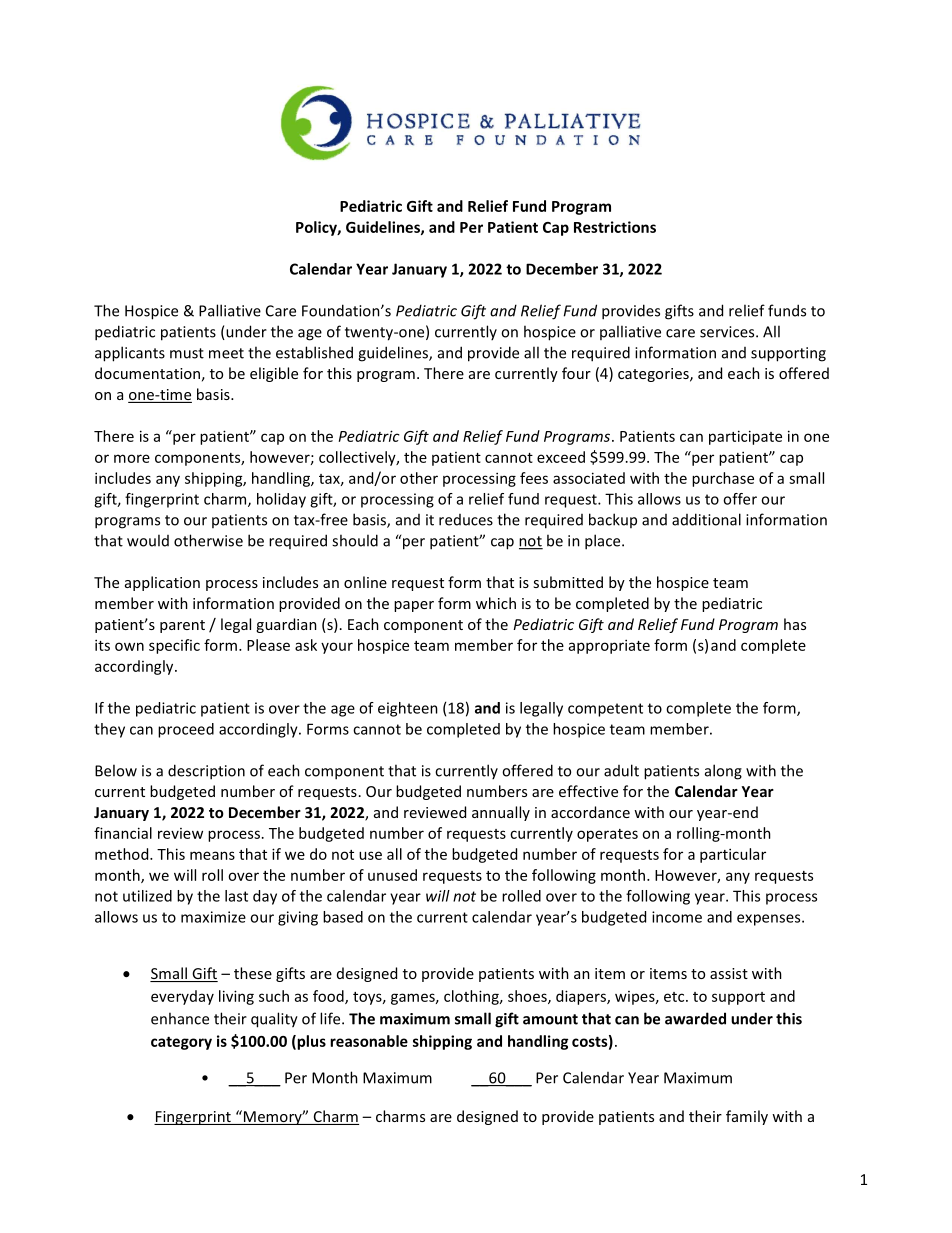  What do you see at coordinates (747, 1117) in the screenshot?
I see `family` at bounding box center [747, 1117].
